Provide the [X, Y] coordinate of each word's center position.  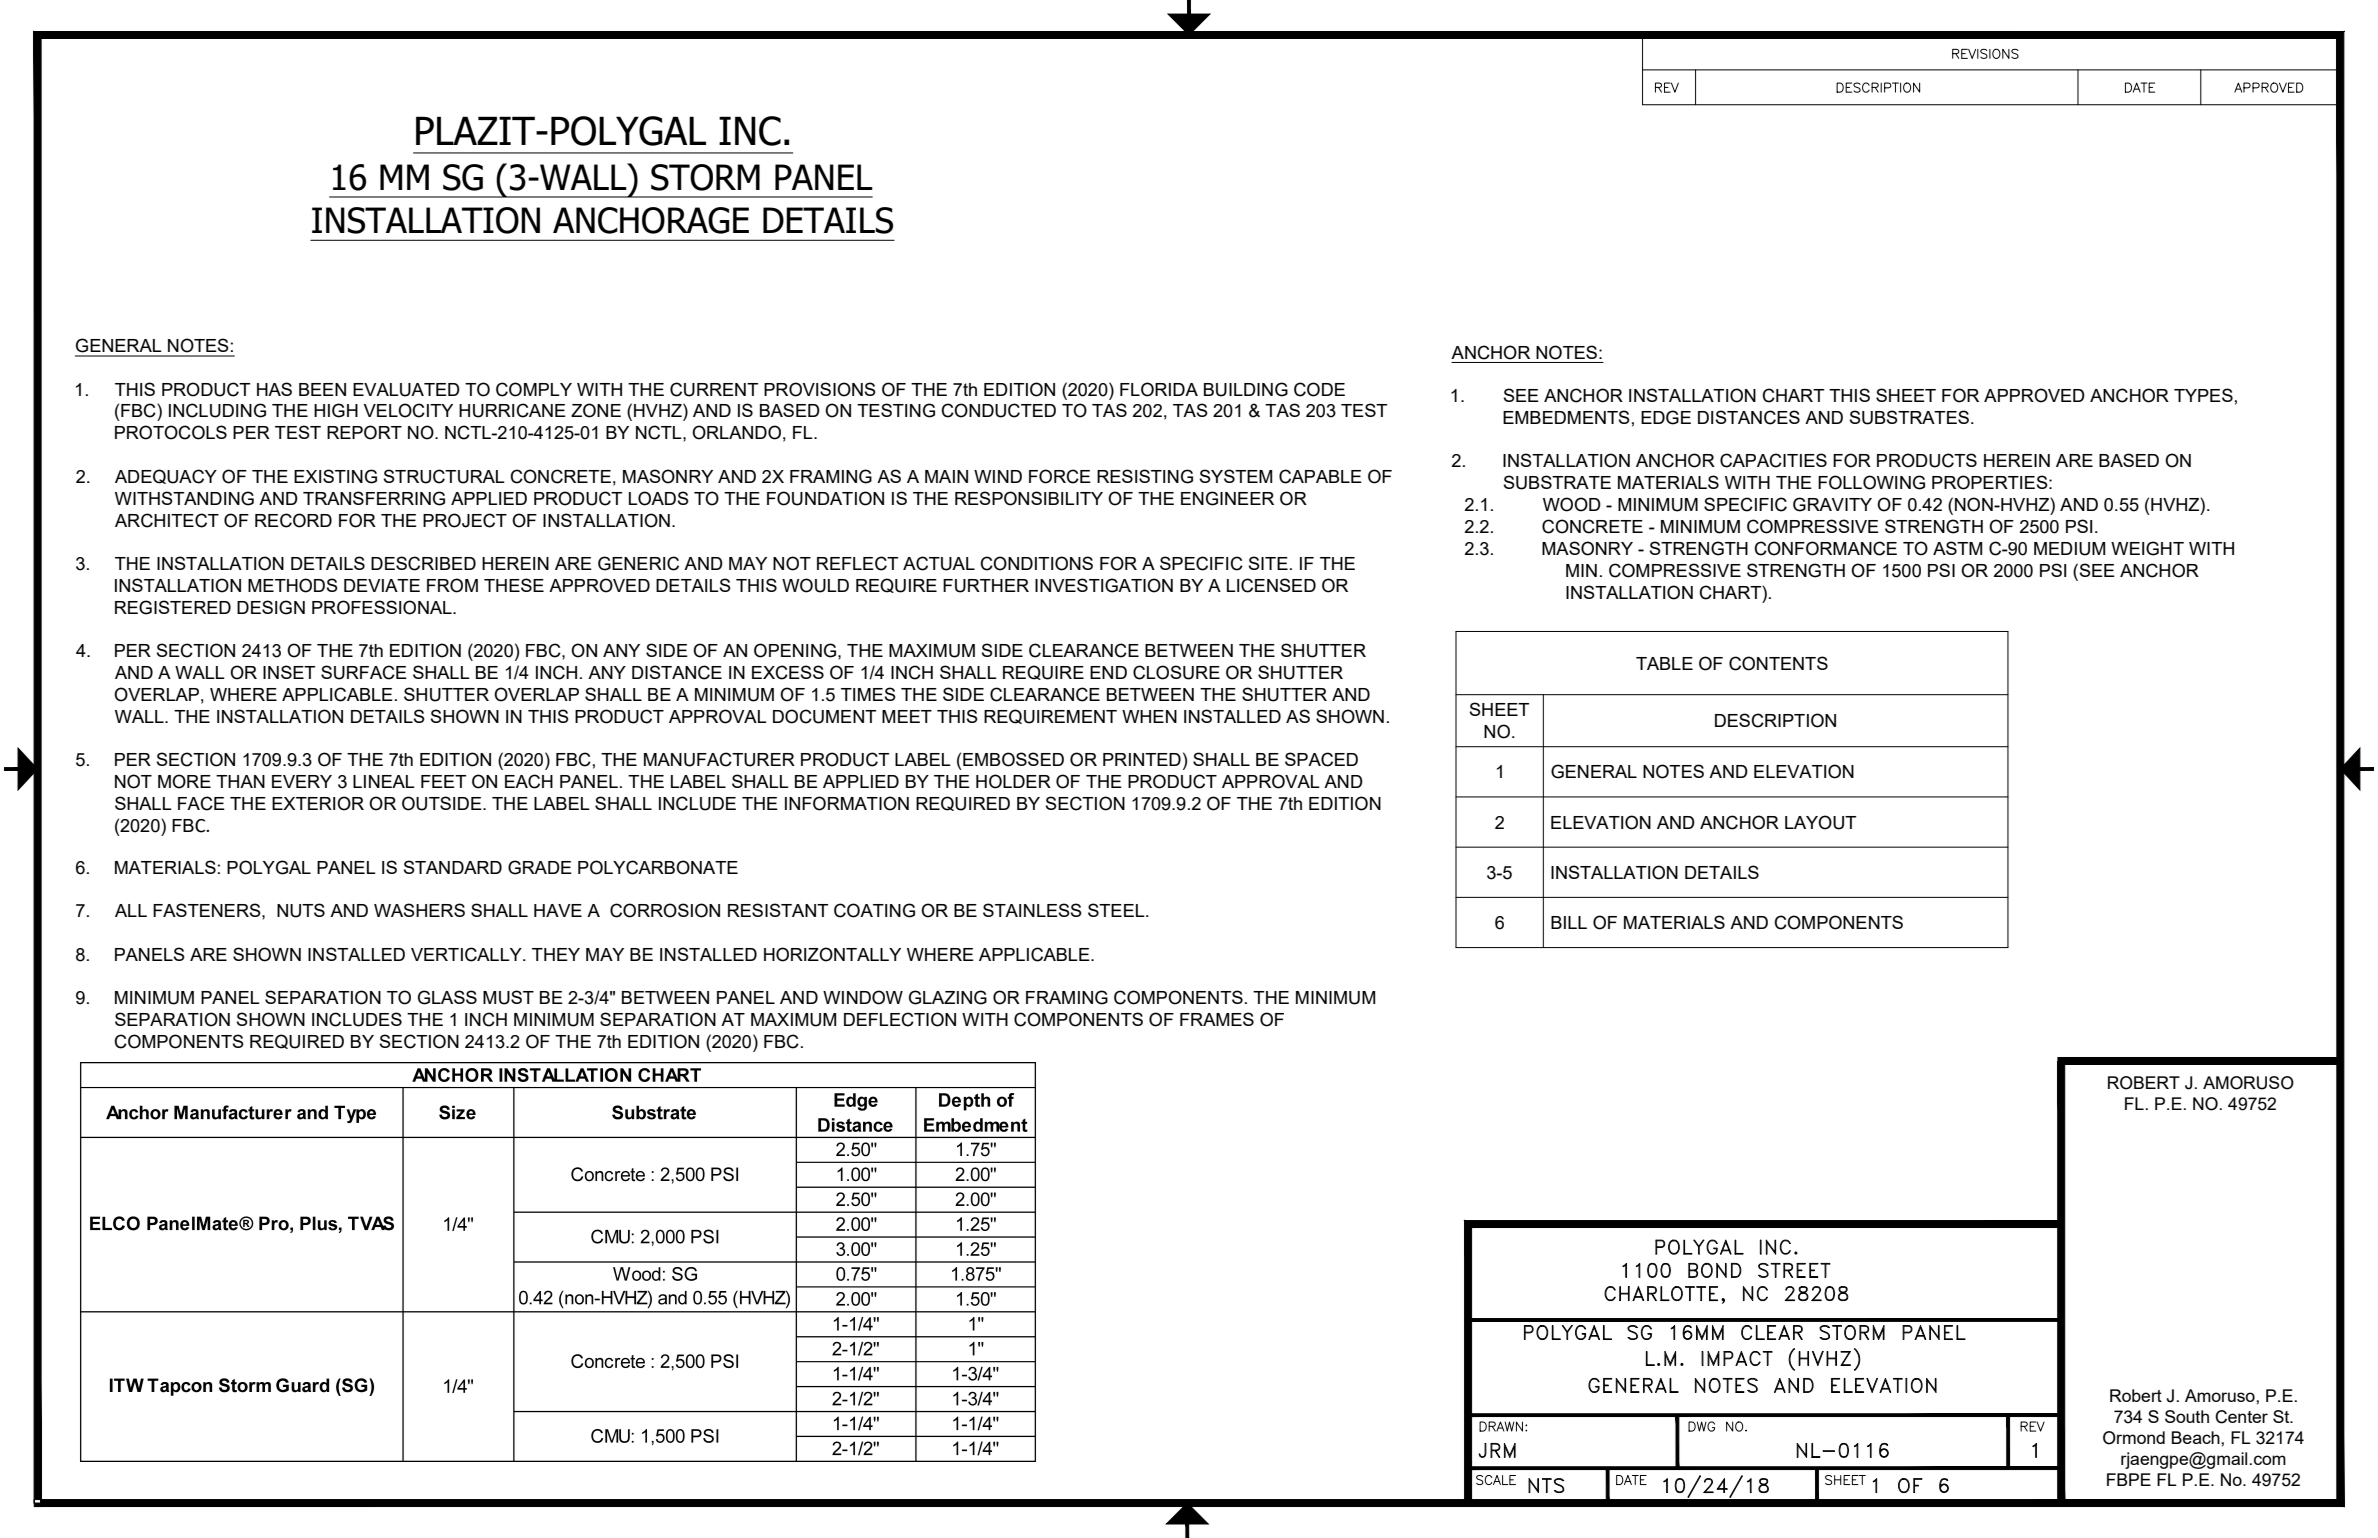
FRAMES [1217, 1019]
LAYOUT [1820, 822]
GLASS [447, 997]
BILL [1569, 922]
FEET [443, 781]
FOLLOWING [1871, 482]
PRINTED [1142, 759]
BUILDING [1246, 389]
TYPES [2203, 395]
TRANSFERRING [374, 498]
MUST [508, 997]
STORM [705, 177]
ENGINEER [1227, 498]
